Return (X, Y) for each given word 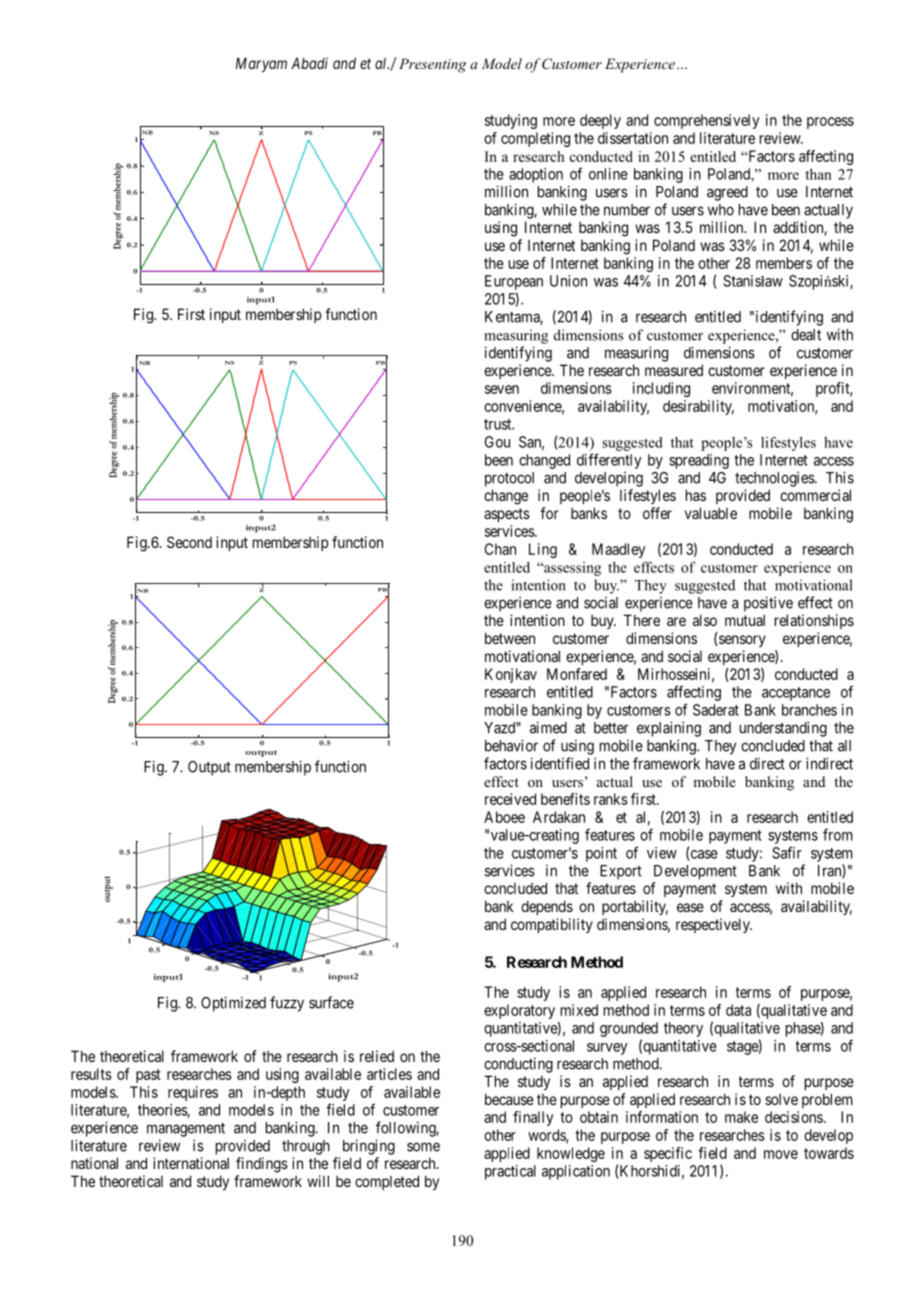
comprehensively (706, 121)
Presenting (432, 65)
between (510, 638)
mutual (745, 620)
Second (189, 542)
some (423, 1147)
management (186, 1129)
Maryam (261, 64)
